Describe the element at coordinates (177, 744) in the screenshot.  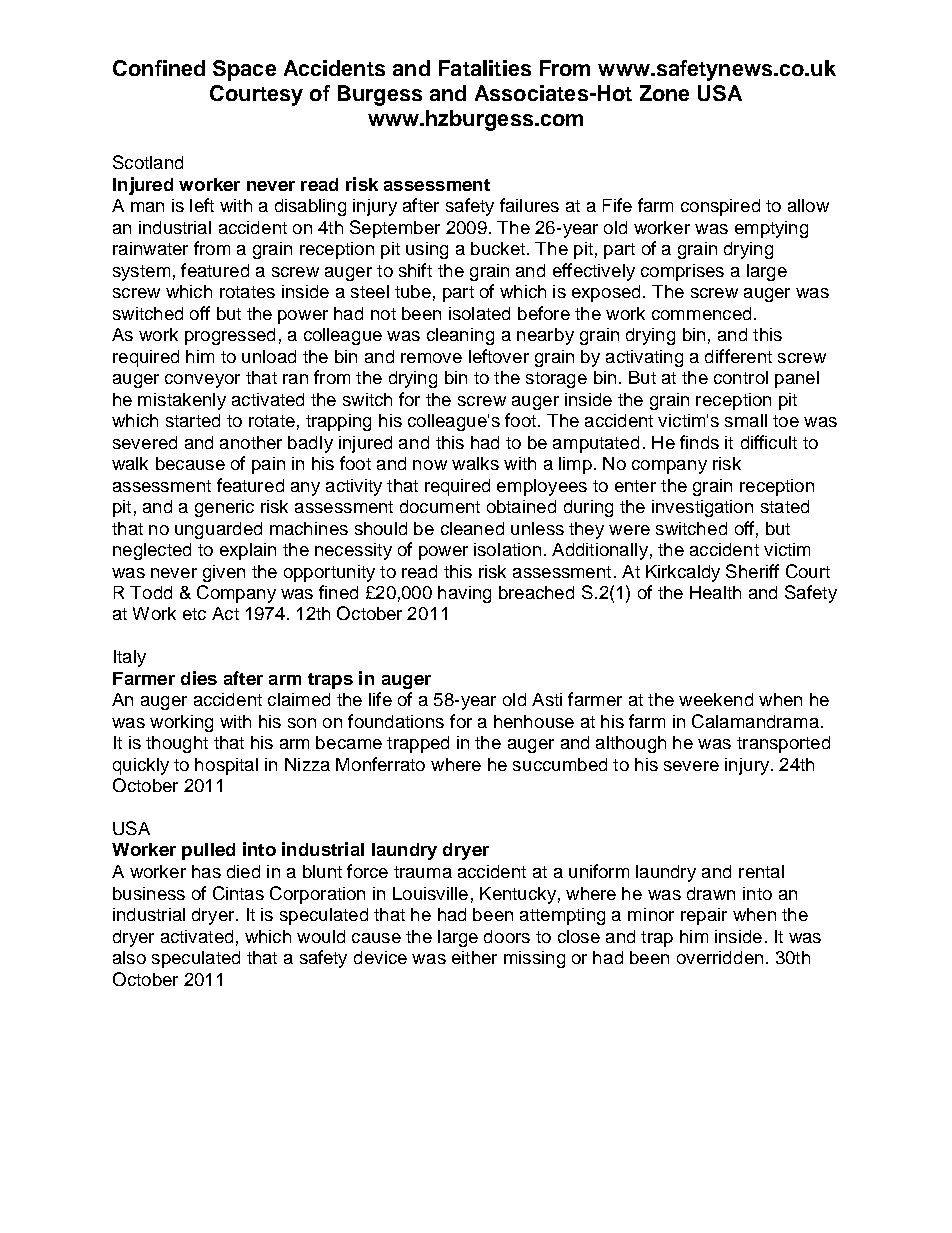
I see `thought` at that location.
